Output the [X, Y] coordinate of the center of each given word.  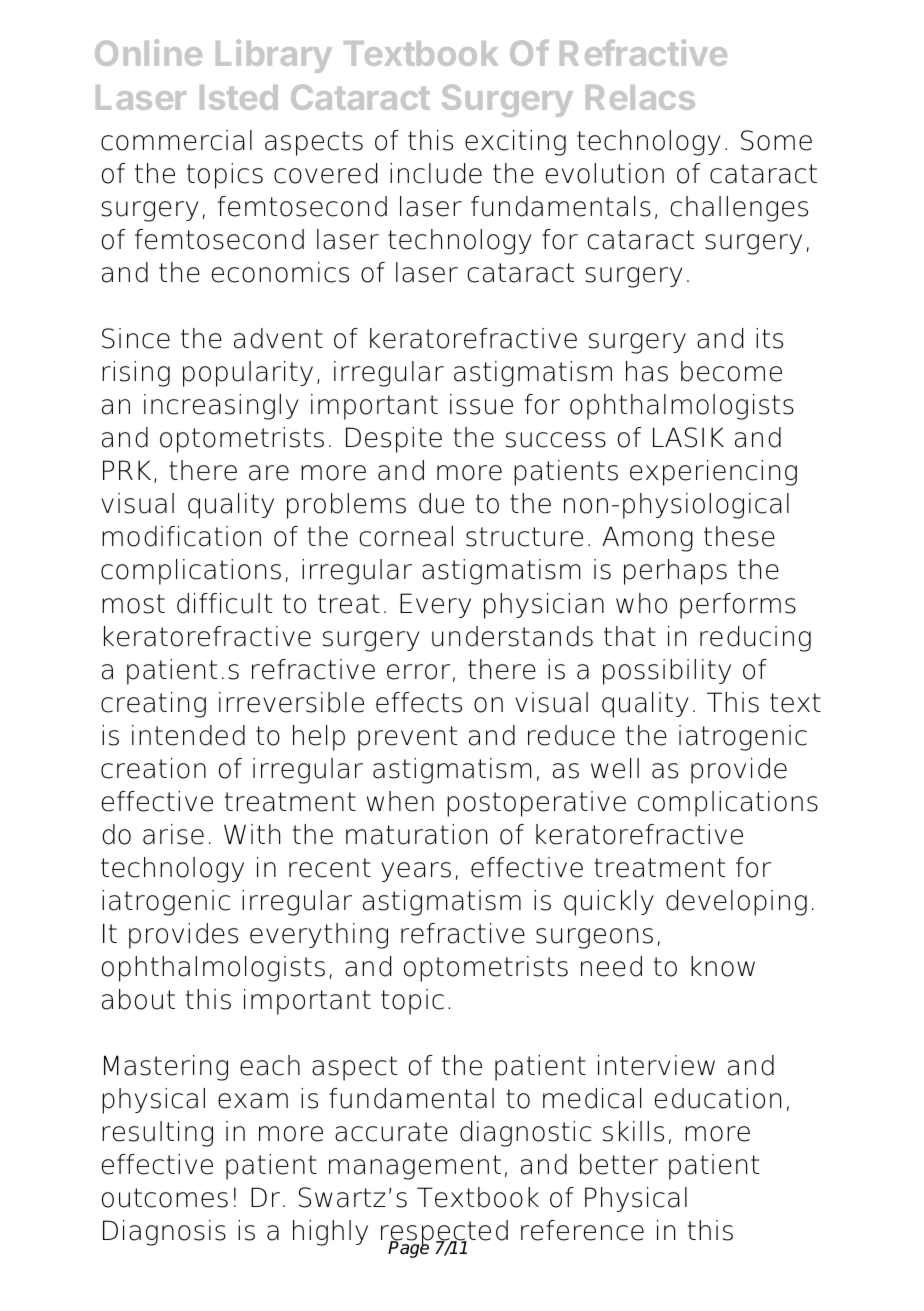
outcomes [165, 1198]
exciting [515, 143]
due [441, 503]
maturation [416, 834]
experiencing [713, 473]
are [269, 473]
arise [173, 834]
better [619, 1164]
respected [444, 1234]
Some [776, 140]
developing [736, 903]
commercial [176, 140]
